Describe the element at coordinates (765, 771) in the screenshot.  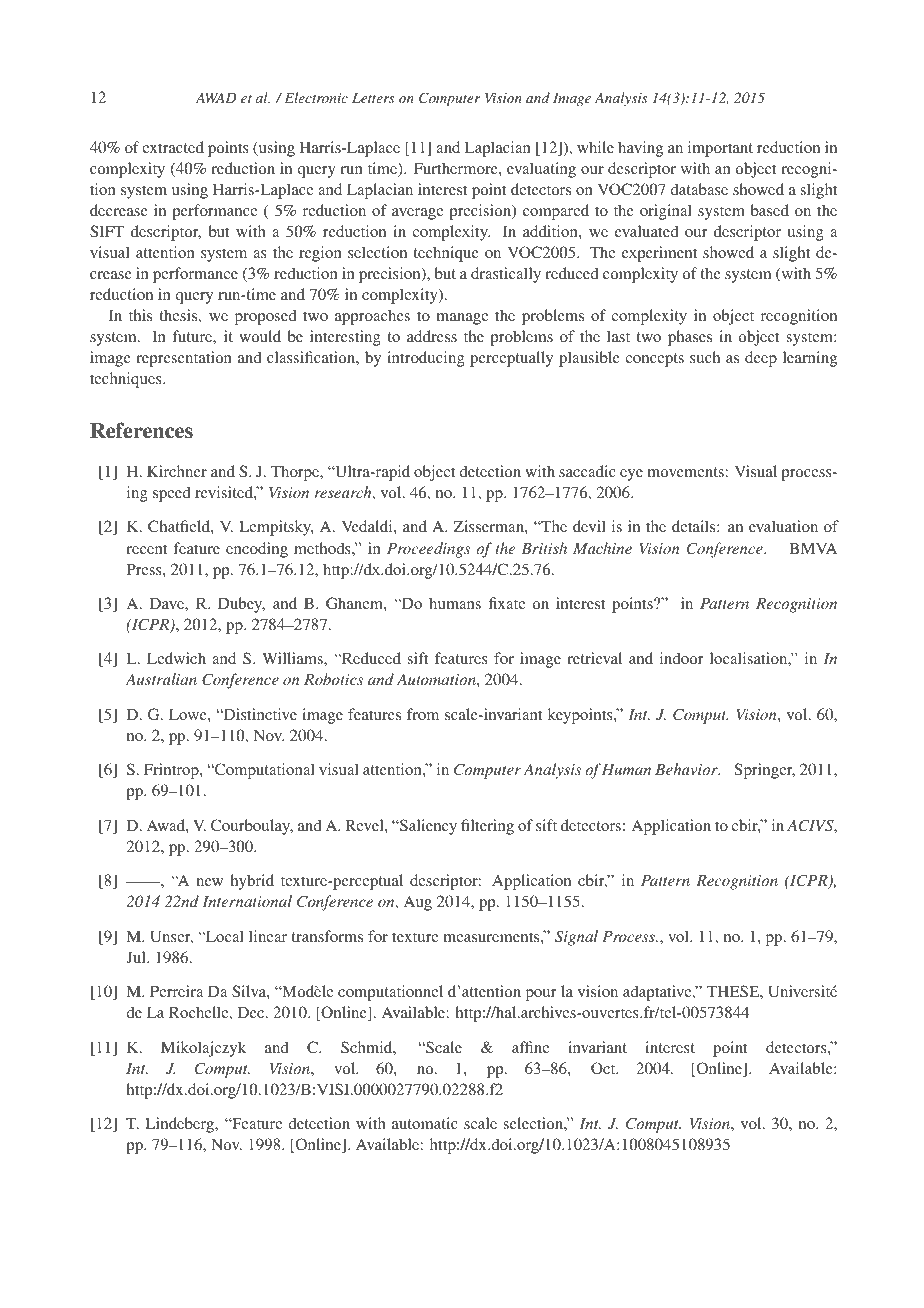
I see `Springer` at that location.
